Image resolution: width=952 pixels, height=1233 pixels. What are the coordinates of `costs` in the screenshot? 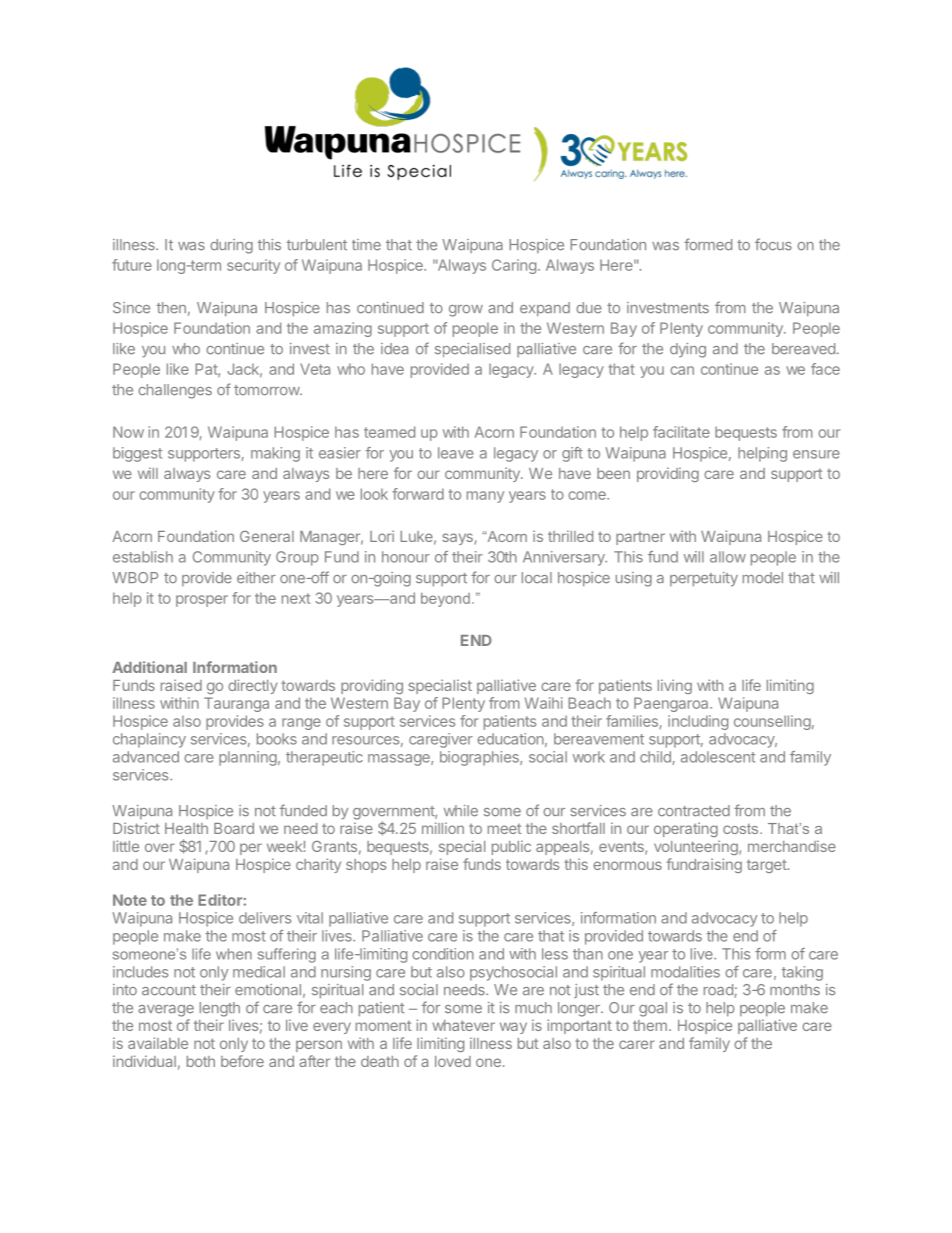 It's located at (742, 829).
